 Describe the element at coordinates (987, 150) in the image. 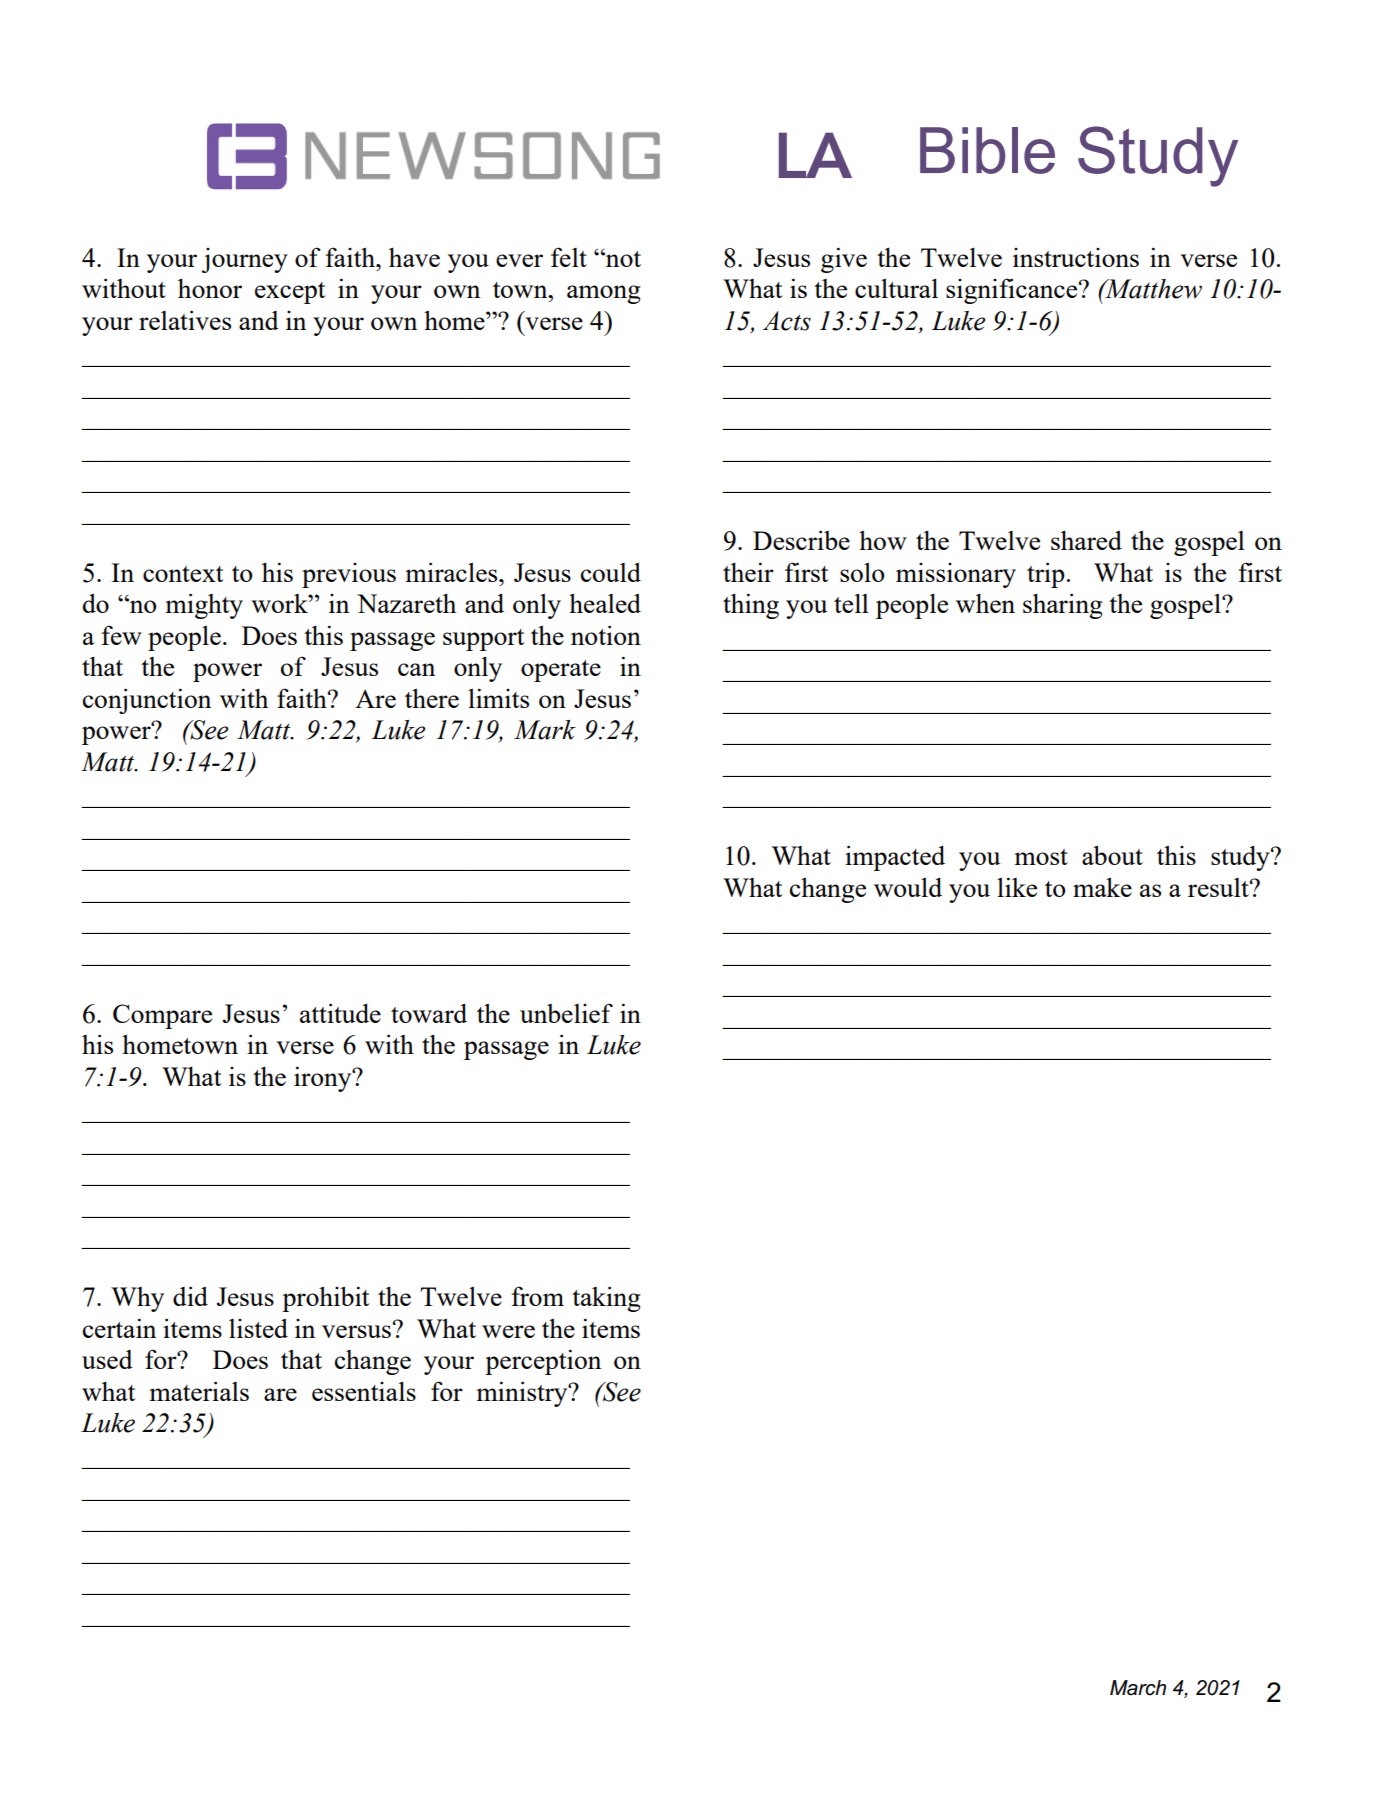

I see `Bible` at that location.
